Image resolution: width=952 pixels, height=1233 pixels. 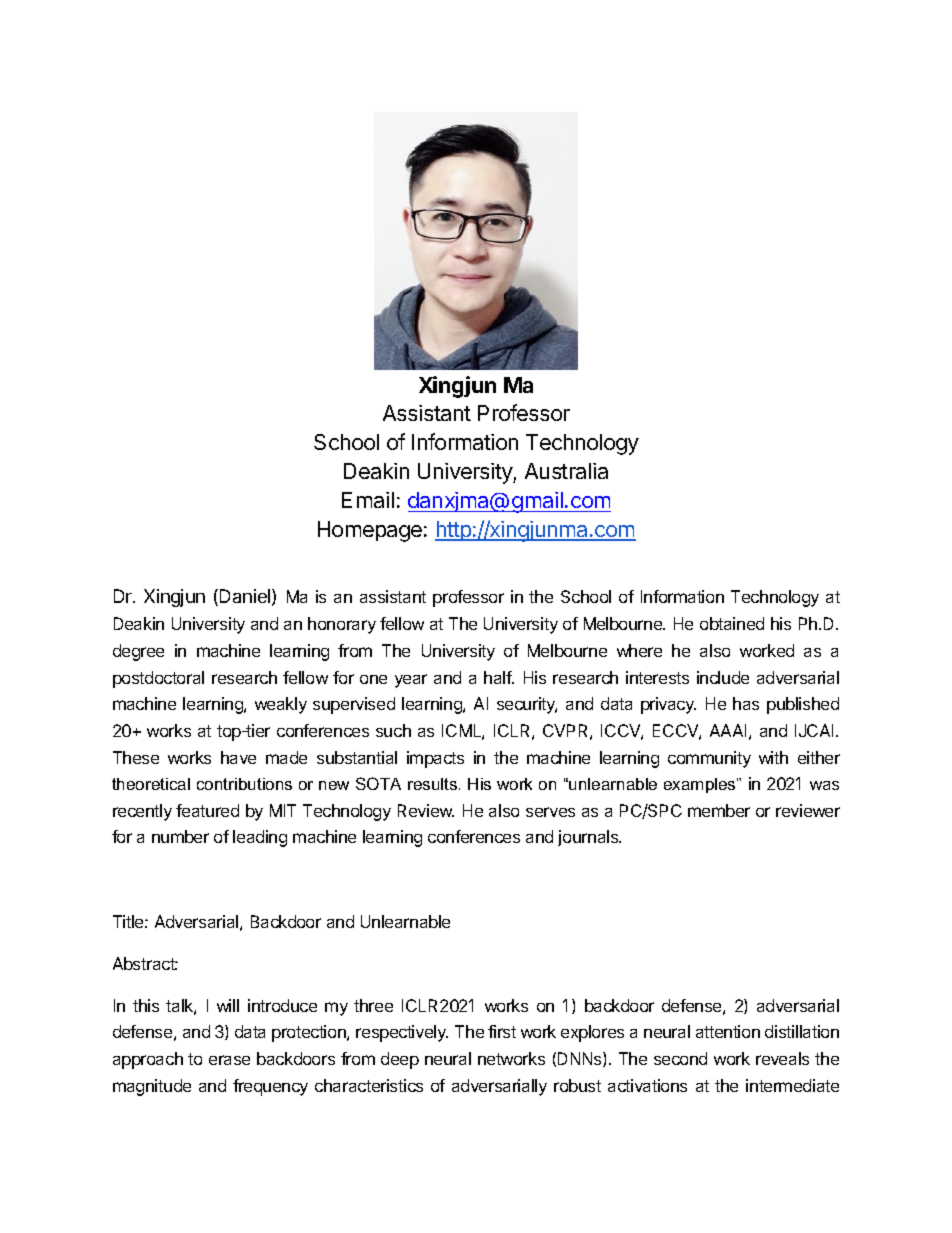 What do you see at coordinates (782, 1058) in the screenshot?
I see `reveals` at bounding box center [782, 1058].
